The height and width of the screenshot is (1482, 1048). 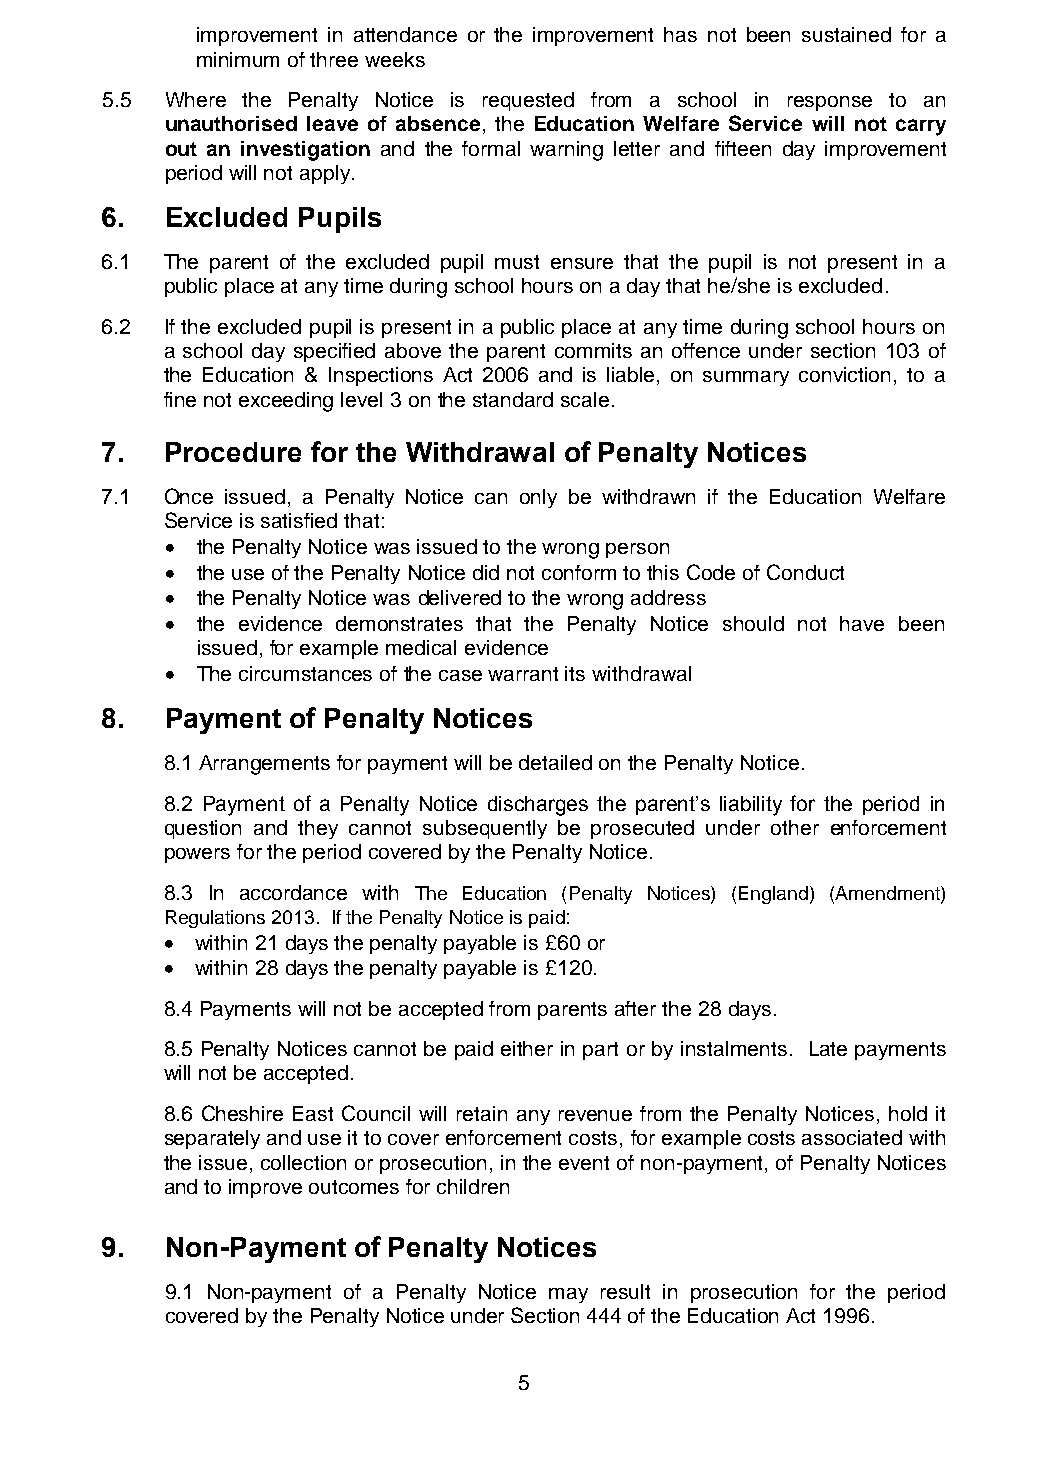 I want to click on response, so click(x=830, y=103).
